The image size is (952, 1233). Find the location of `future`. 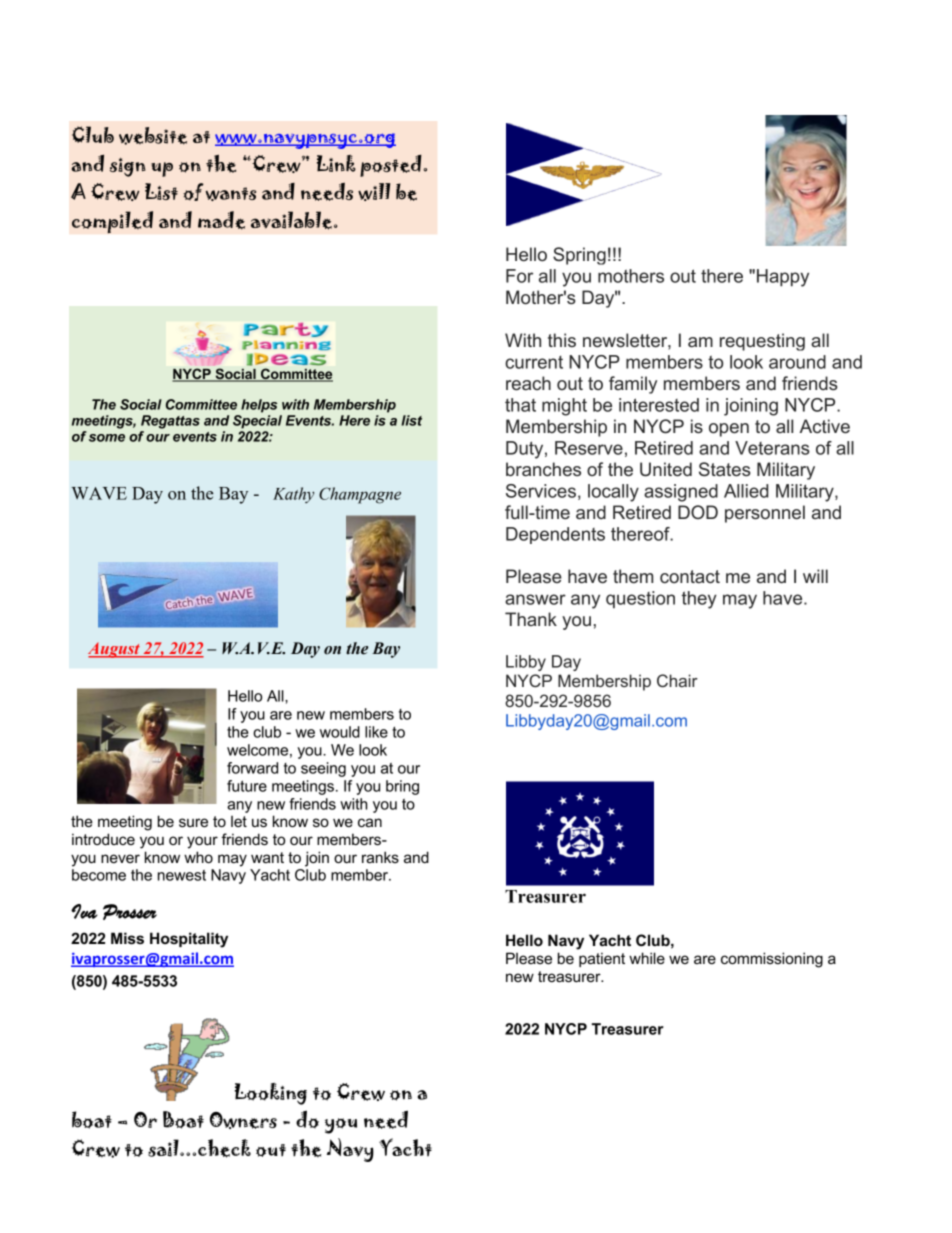

future is located at coordinates (247, 786).
